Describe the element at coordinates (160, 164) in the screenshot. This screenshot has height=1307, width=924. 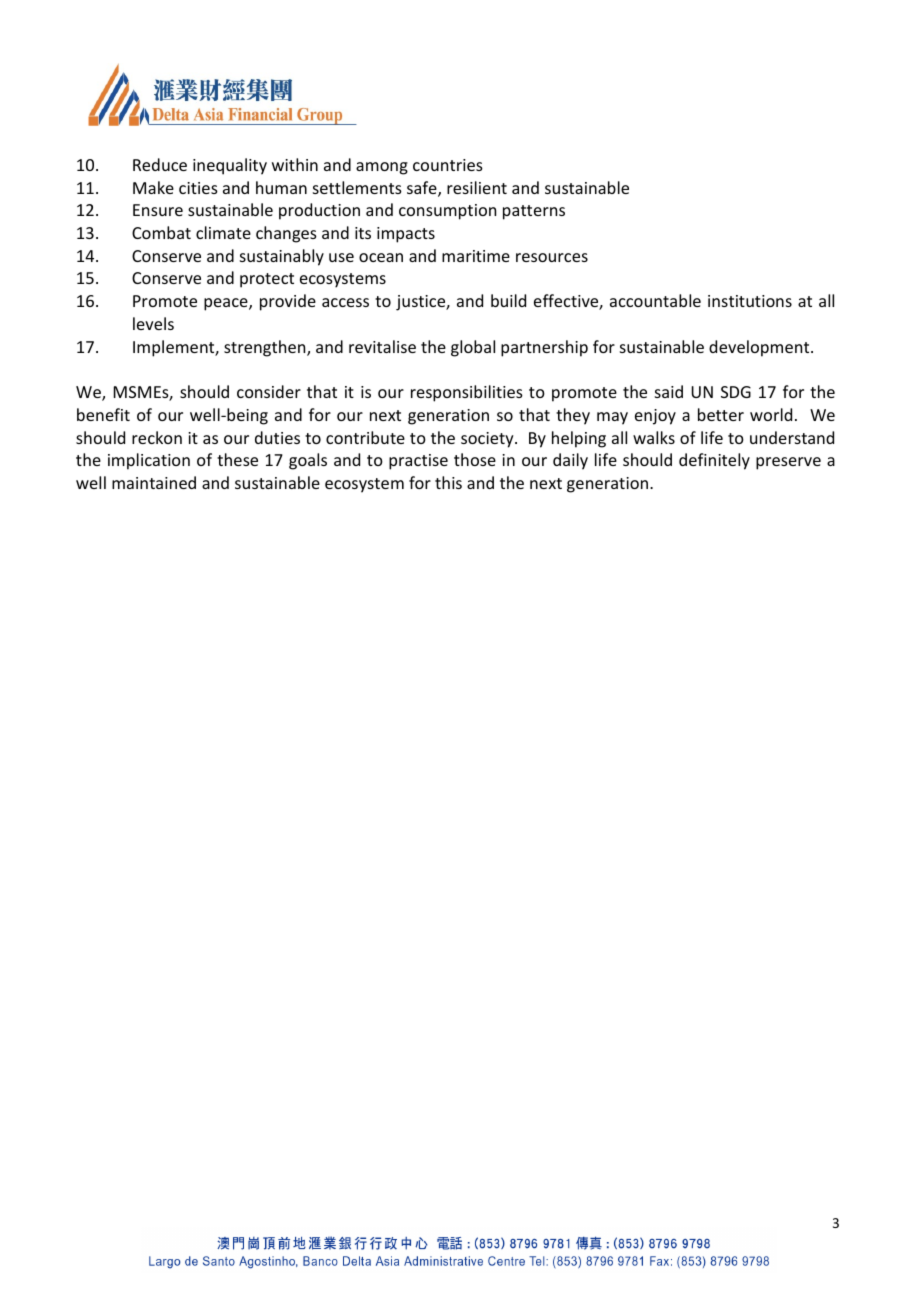
I see `Reduce` at that location.
